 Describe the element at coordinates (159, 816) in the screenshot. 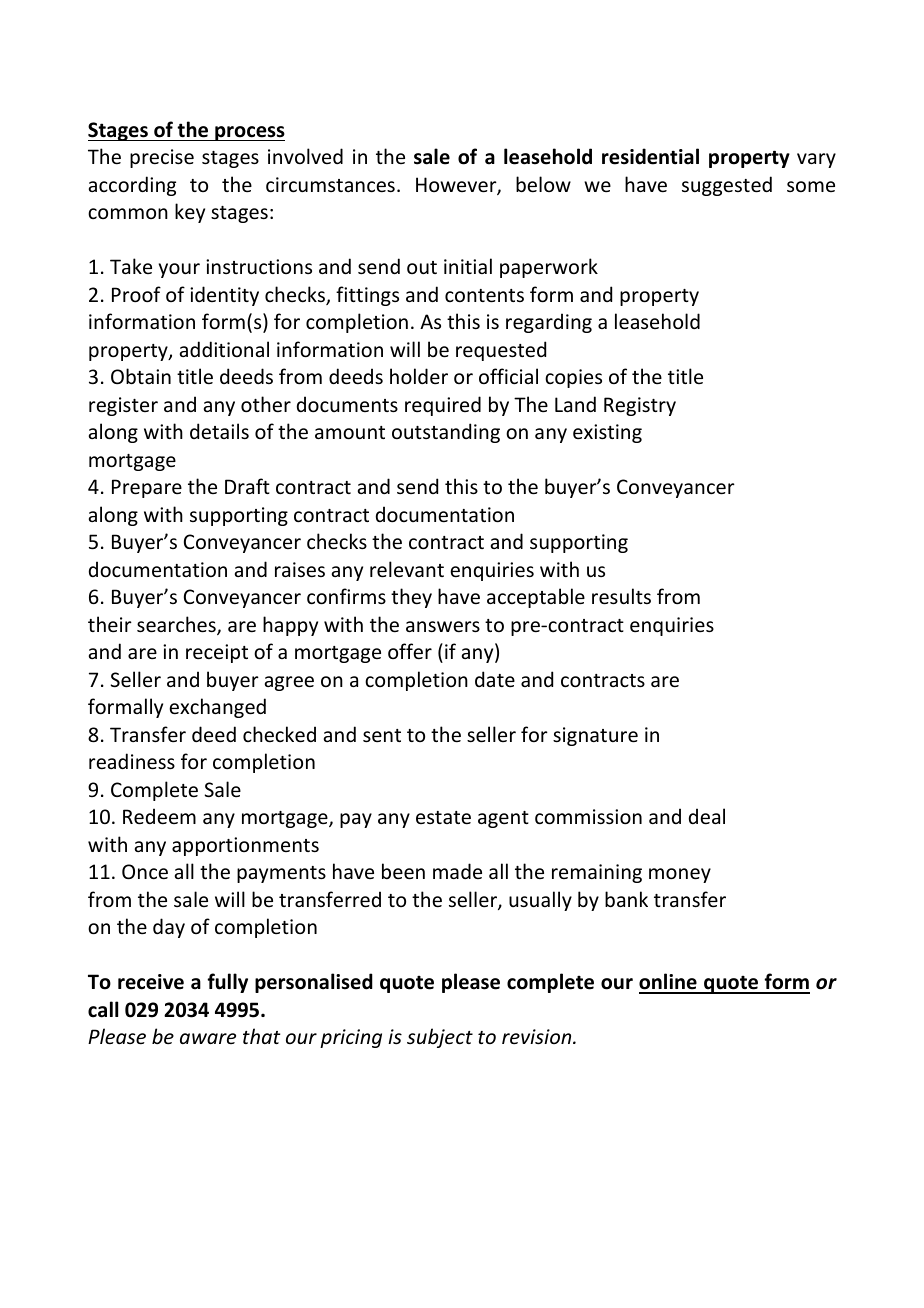

I see `Redeem` at that location.
